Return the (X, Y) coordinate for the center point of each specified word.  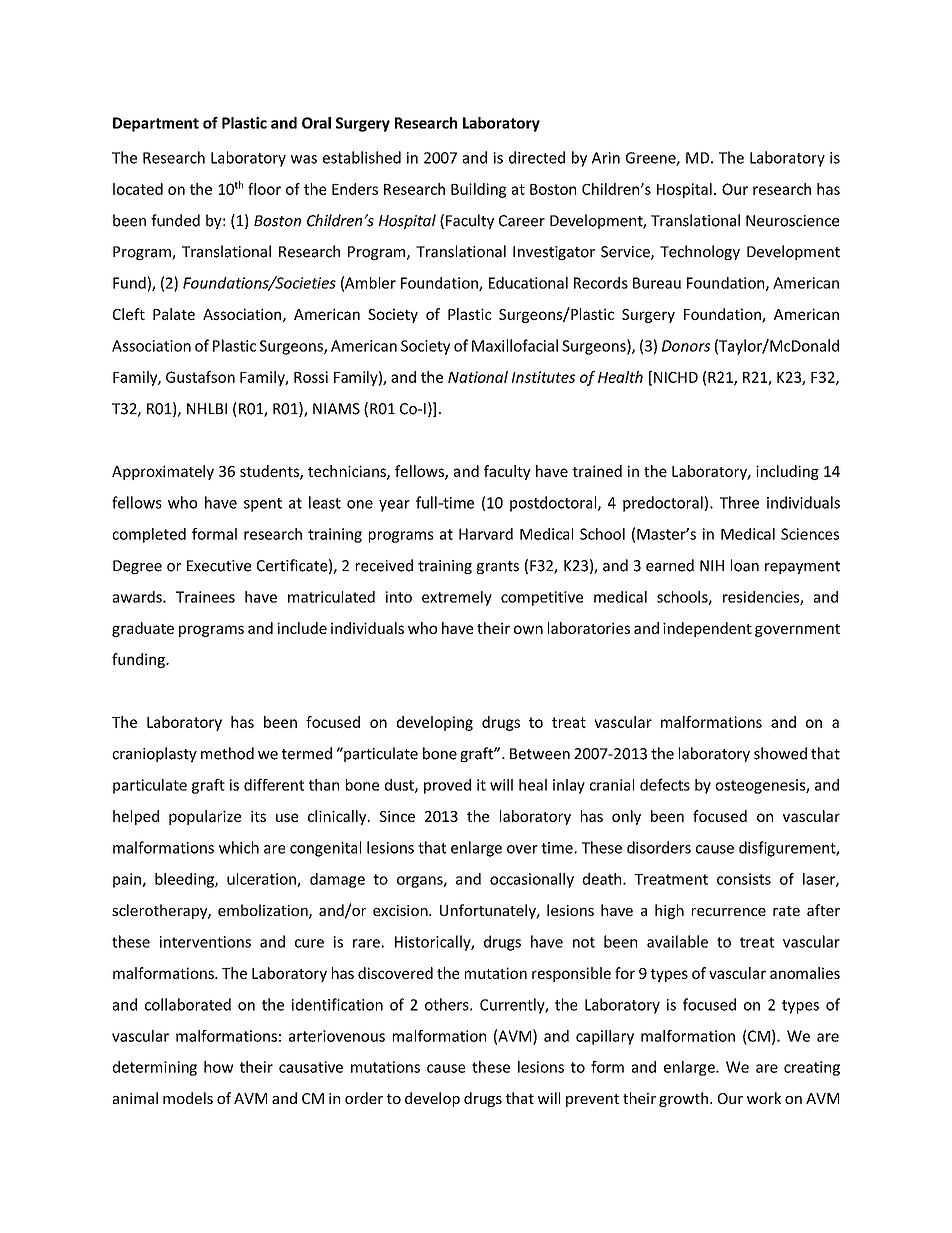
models (188, 1098)
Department (156, 124)
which (239, 847)
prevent (592, 1100)
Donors (686, 346)
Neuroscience (792, 221)
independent (707, 629)
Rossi (311, 377)
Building (478, 190)
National (478, 377)
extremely (457, 598)
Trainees (205, 597)
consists (744, 879)
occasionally (532, 880)
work (764, 1098)
